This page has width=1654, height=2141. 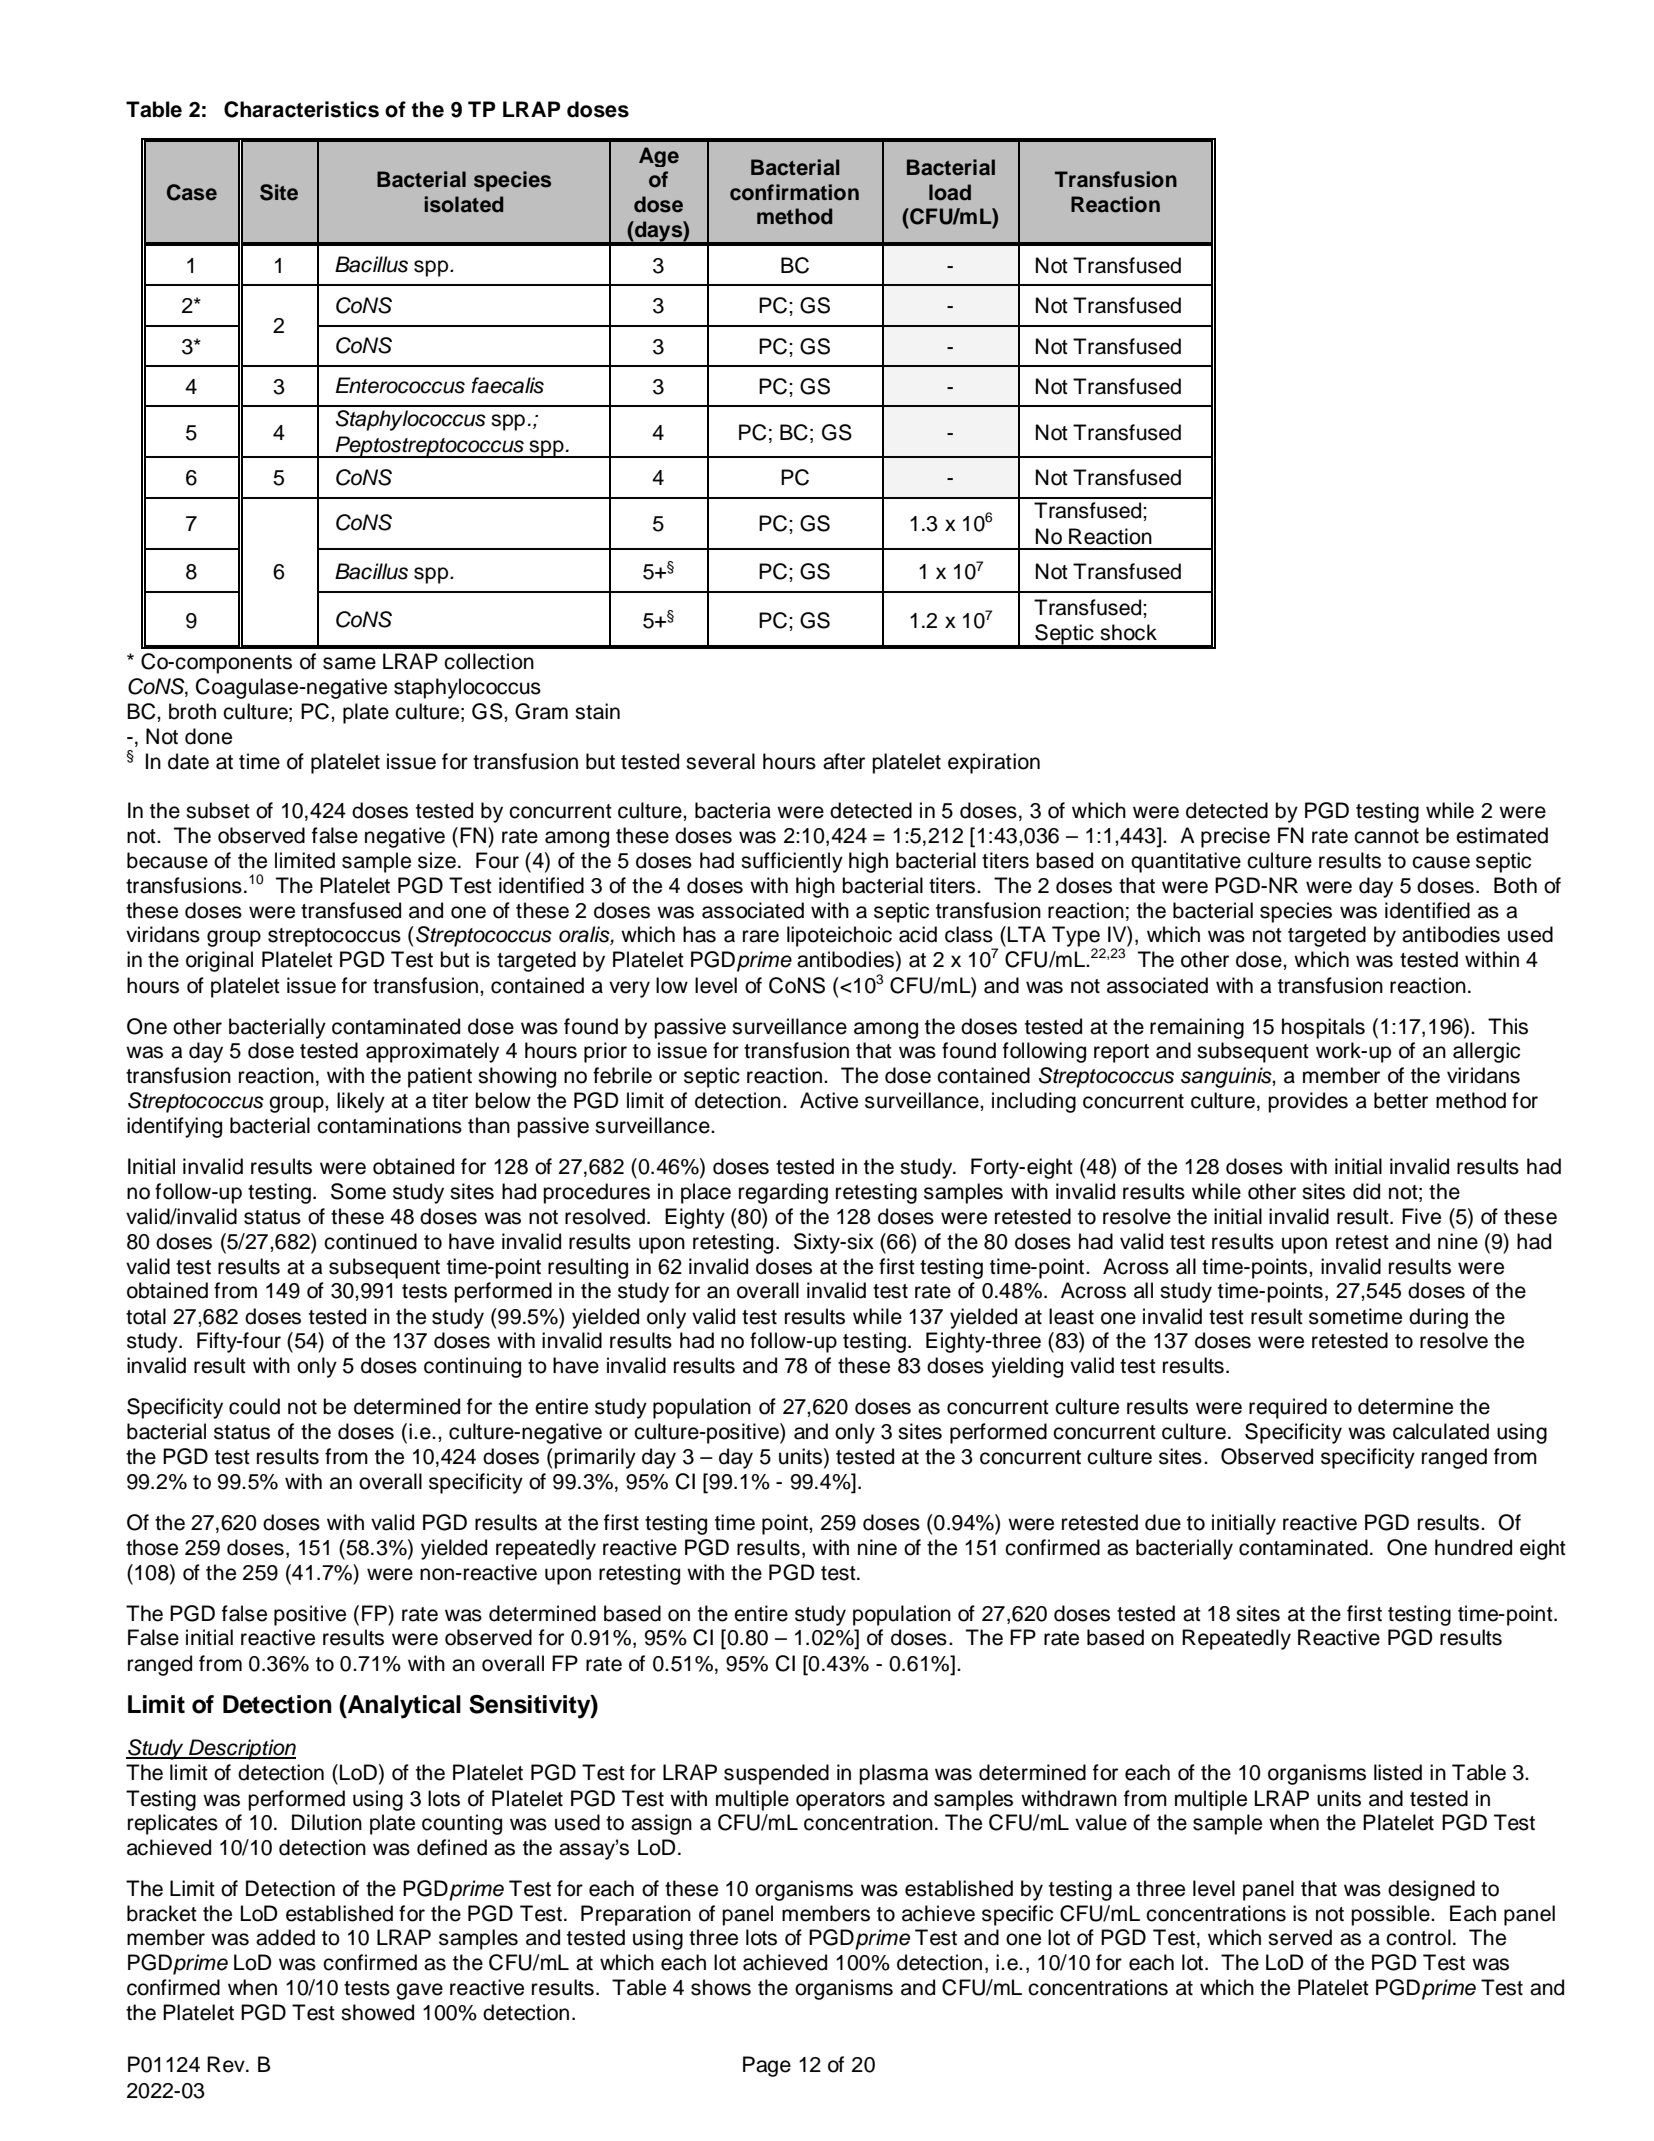 What do you see at coordinates (301, 109) in the page?
I see `Characteristics` at bounding box center [301, 109].
